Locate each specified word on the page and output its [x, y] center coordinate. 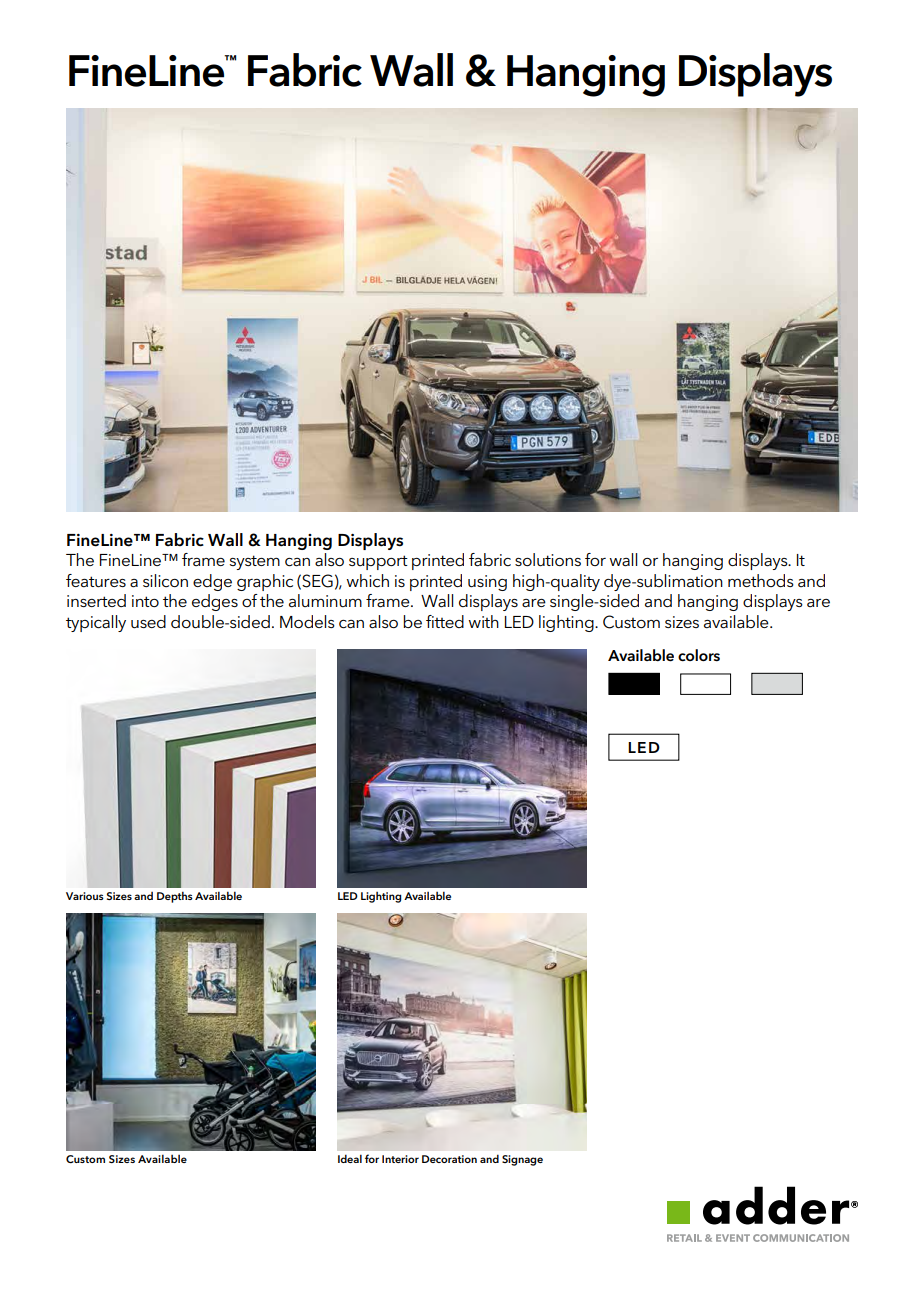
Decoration [449, 1159]
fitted [445, 621]
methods [761, 580]
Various [85, 896]
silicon [165, 581]
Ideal [350, 1158]
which [367, 581]
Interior [400, 1159]
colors [699, 655]
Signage [522, 1160]
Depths [175, 897]
